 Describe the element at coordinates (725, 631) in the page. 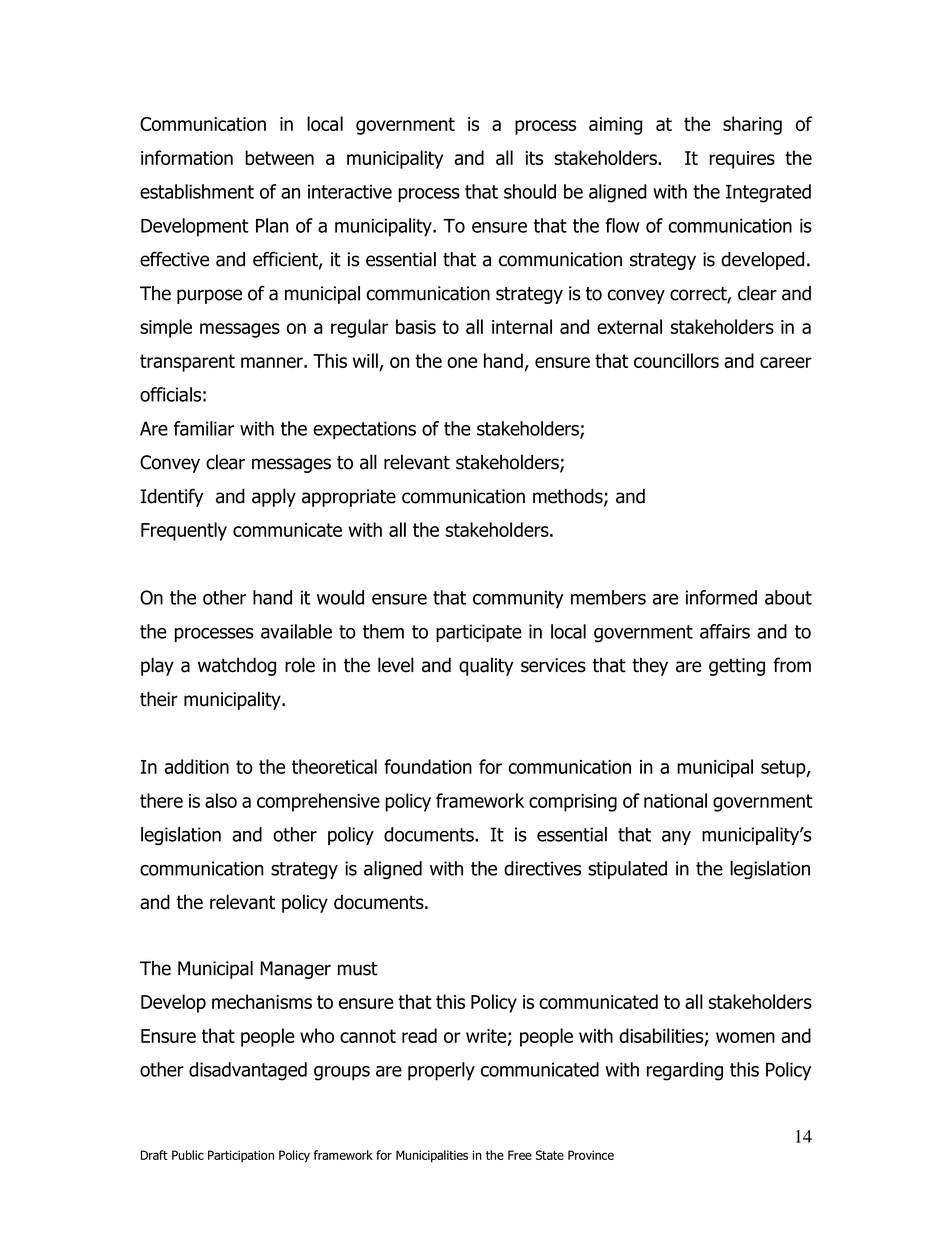

I see `affairs` at that location.
